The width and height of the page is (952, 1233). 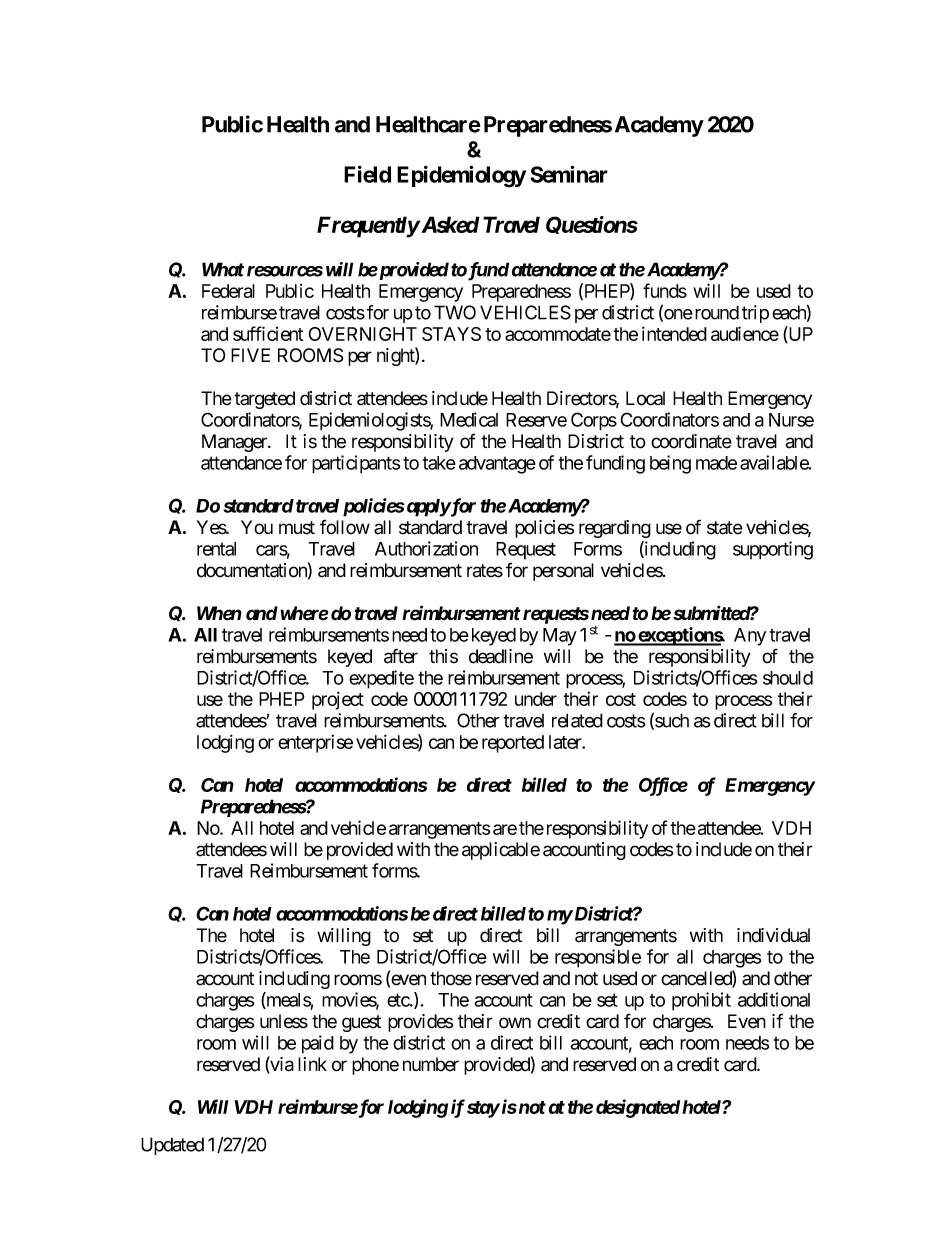 What do you see at coordinates (598, 958) in the page?
I see `responsible` at bounding box center [598, 958].
